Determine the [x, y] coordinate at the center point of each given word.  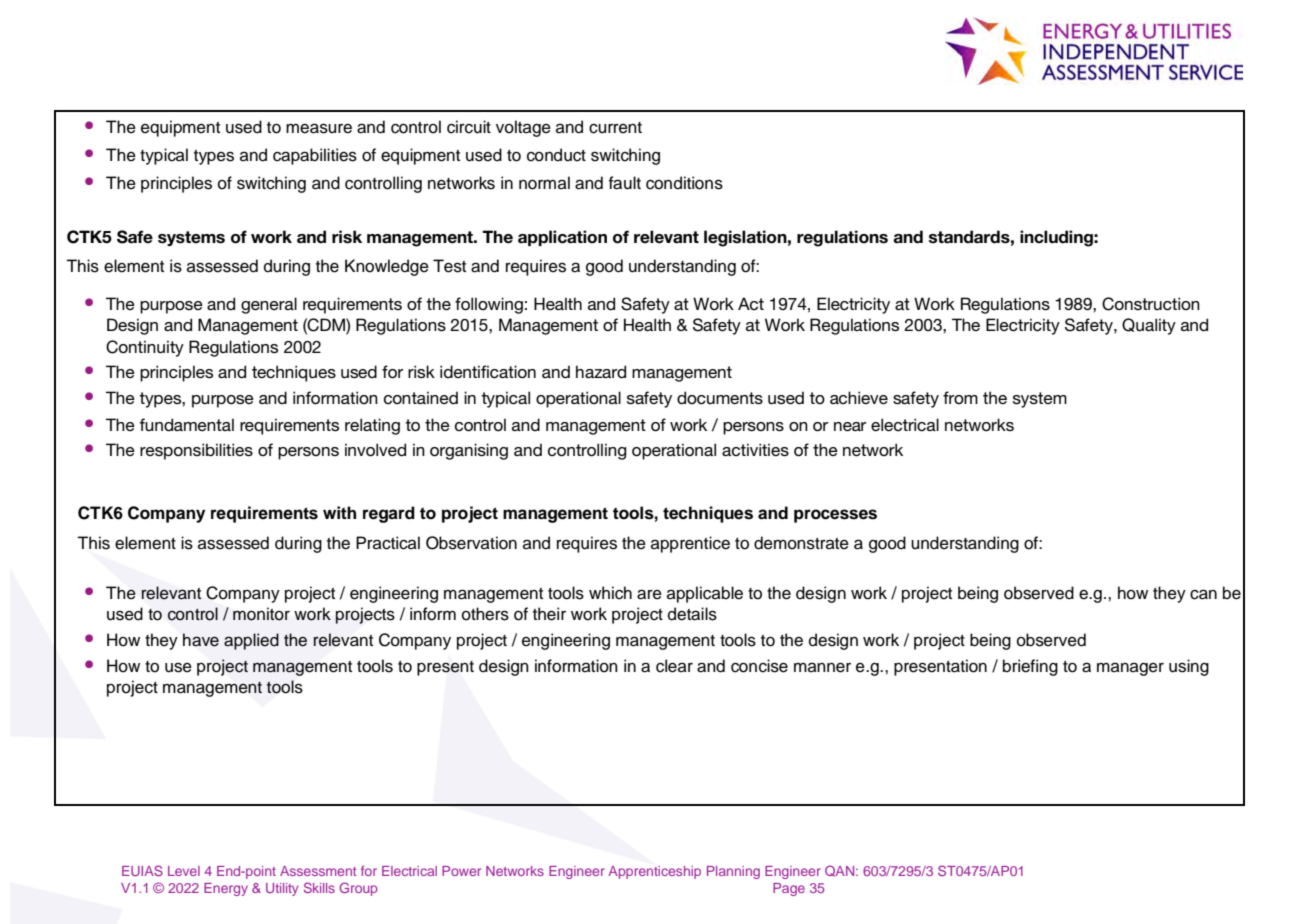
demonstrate [801, 543]
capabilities [315, 156]
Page [789, 889]
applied [251, 641]
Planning [733, 872]
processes [835, 516]
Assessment [318, 871]
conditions [684, 183]
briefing [1030, 667]
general [269, 305]
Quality [1149, 326]
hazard [601, 372]
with [339, 512]
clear [674, 666]
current [615, 128]
